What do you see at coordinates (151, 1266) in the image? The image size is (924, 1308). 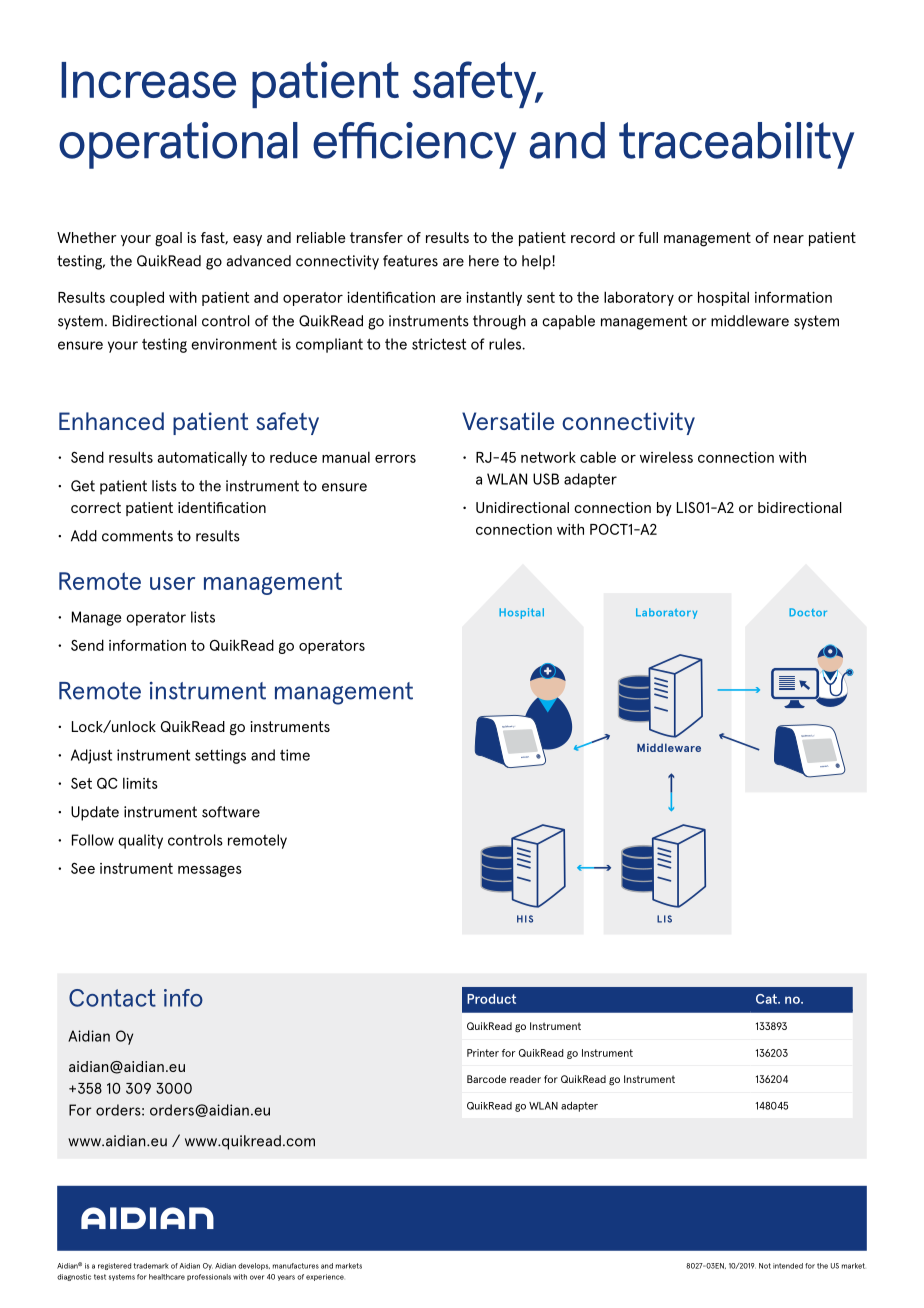 I see `trademark` at bounding box center [151, 1266].
